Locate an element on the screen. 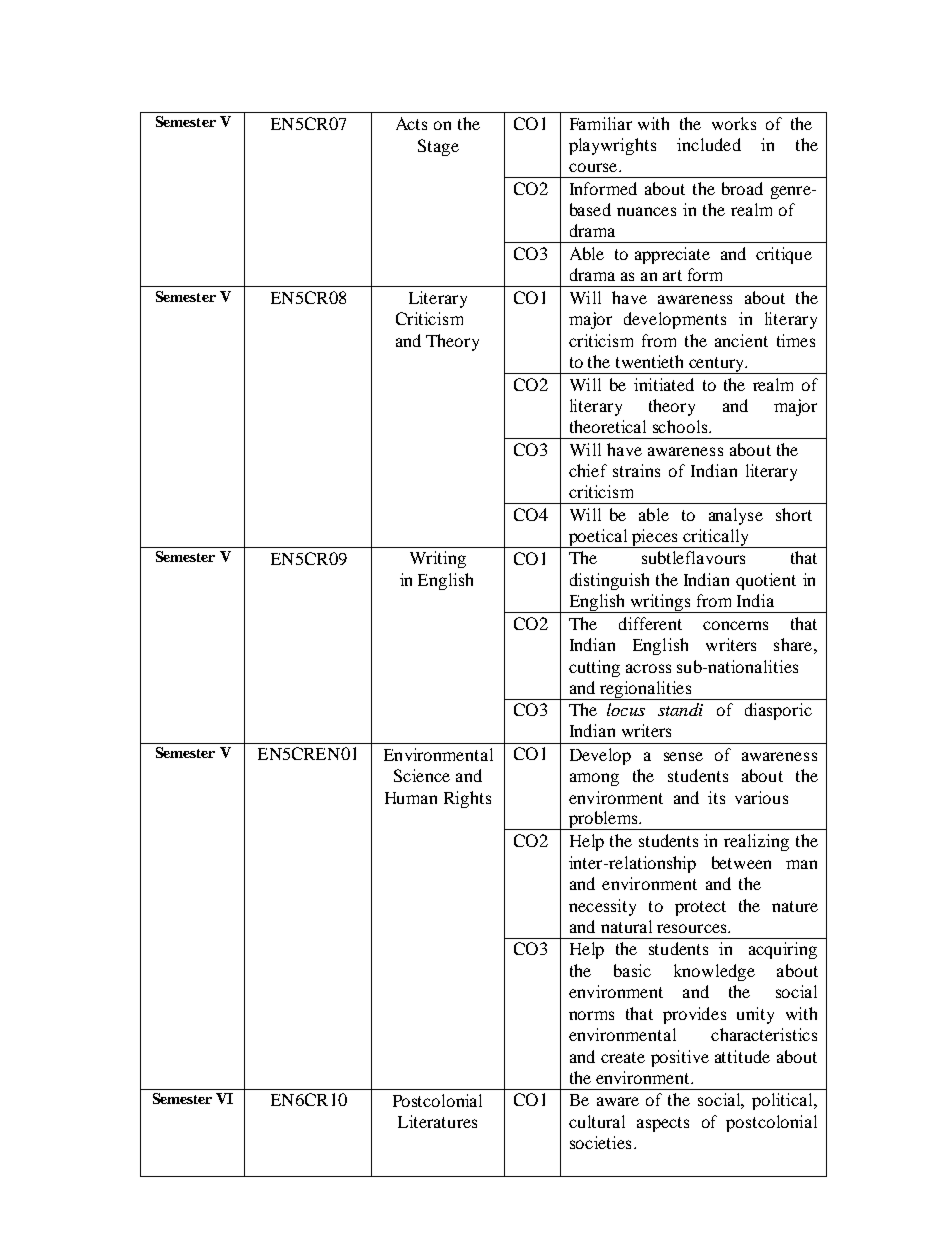  Literatures is located at coordinates (437, 1121).
